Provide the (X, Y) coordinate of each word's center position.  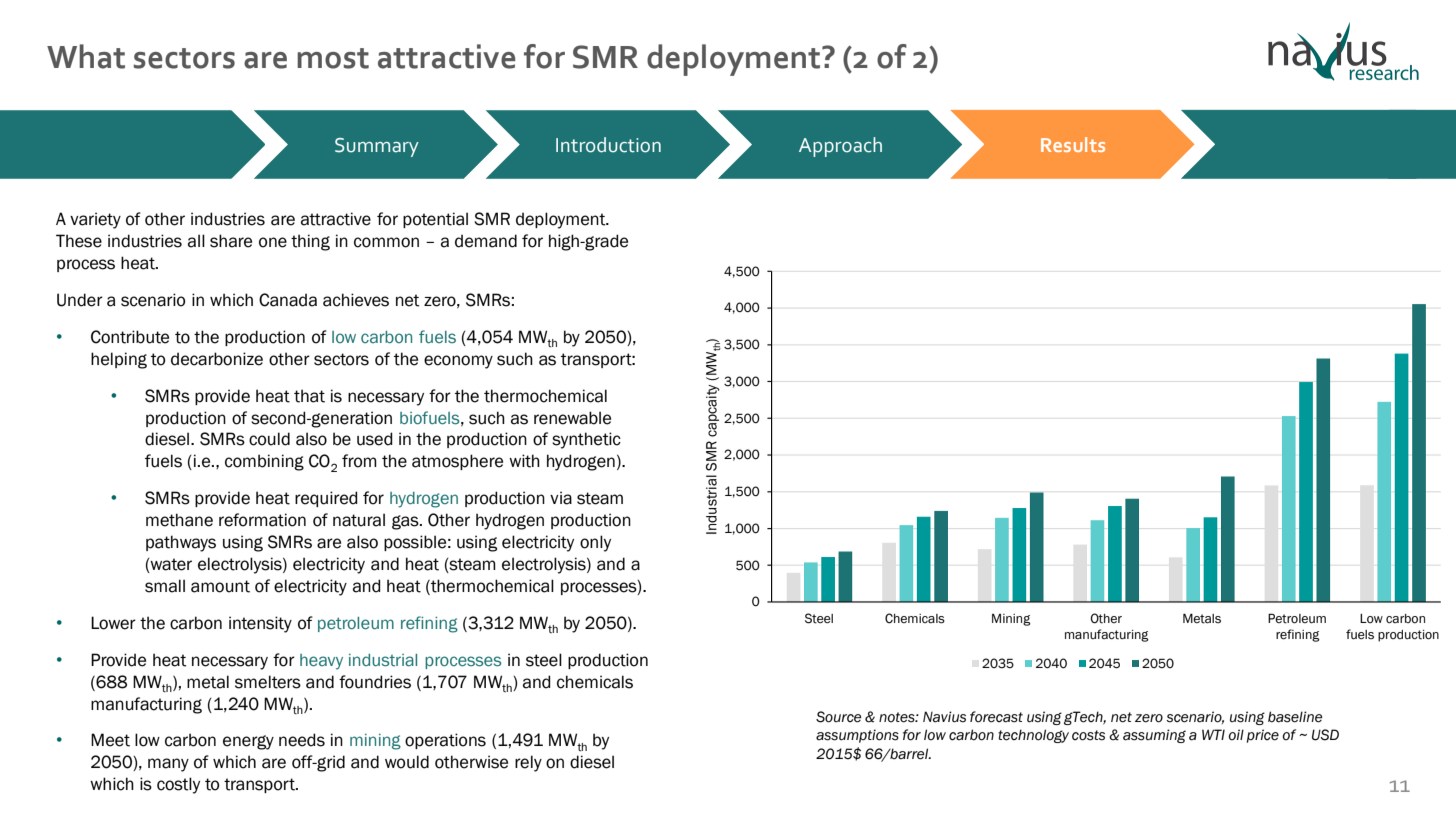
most (333, 58)
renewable (572, 418)
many (168, 765)
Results (1073, 144)
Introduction (608, 145)
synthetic (586, 440)
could (269, 439)
